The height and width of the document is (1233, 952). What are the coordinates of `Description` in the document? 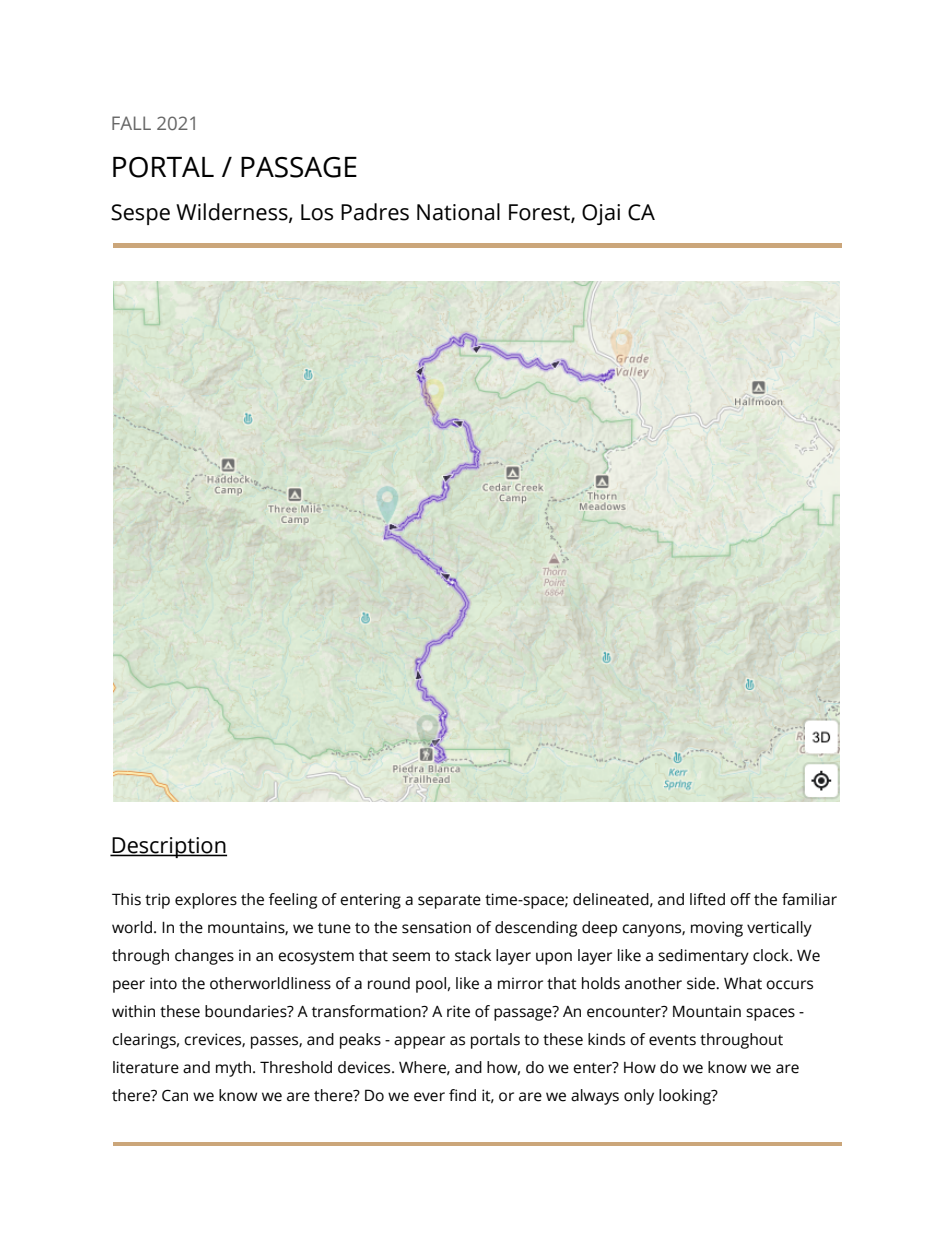 It's located at (168, 847).
